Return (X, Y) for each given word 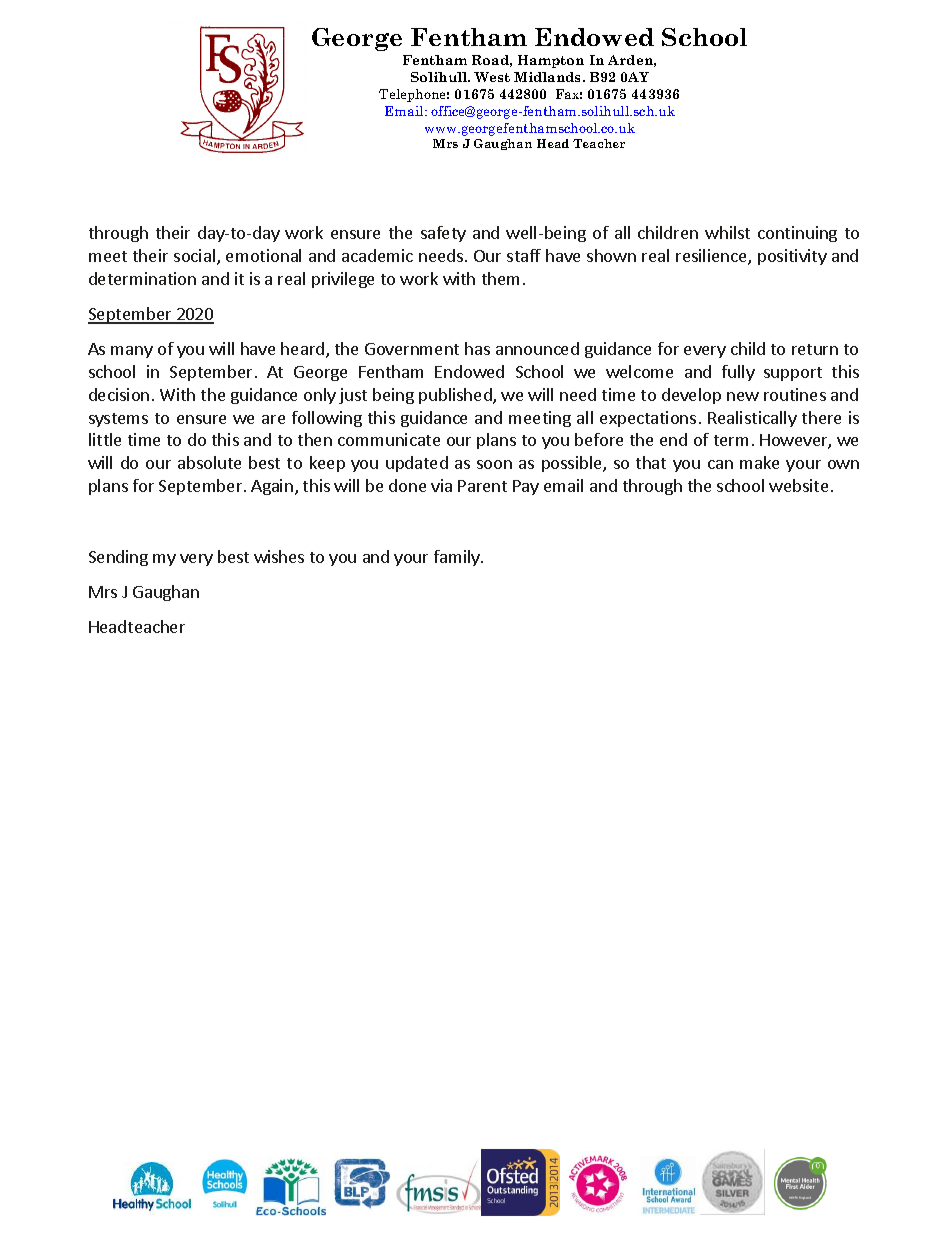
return (815, 349)
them (500, 278)
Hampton (551, 61)
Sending (118, 558)
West (492, 77)
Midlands (549, 77)
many (132, 352)
